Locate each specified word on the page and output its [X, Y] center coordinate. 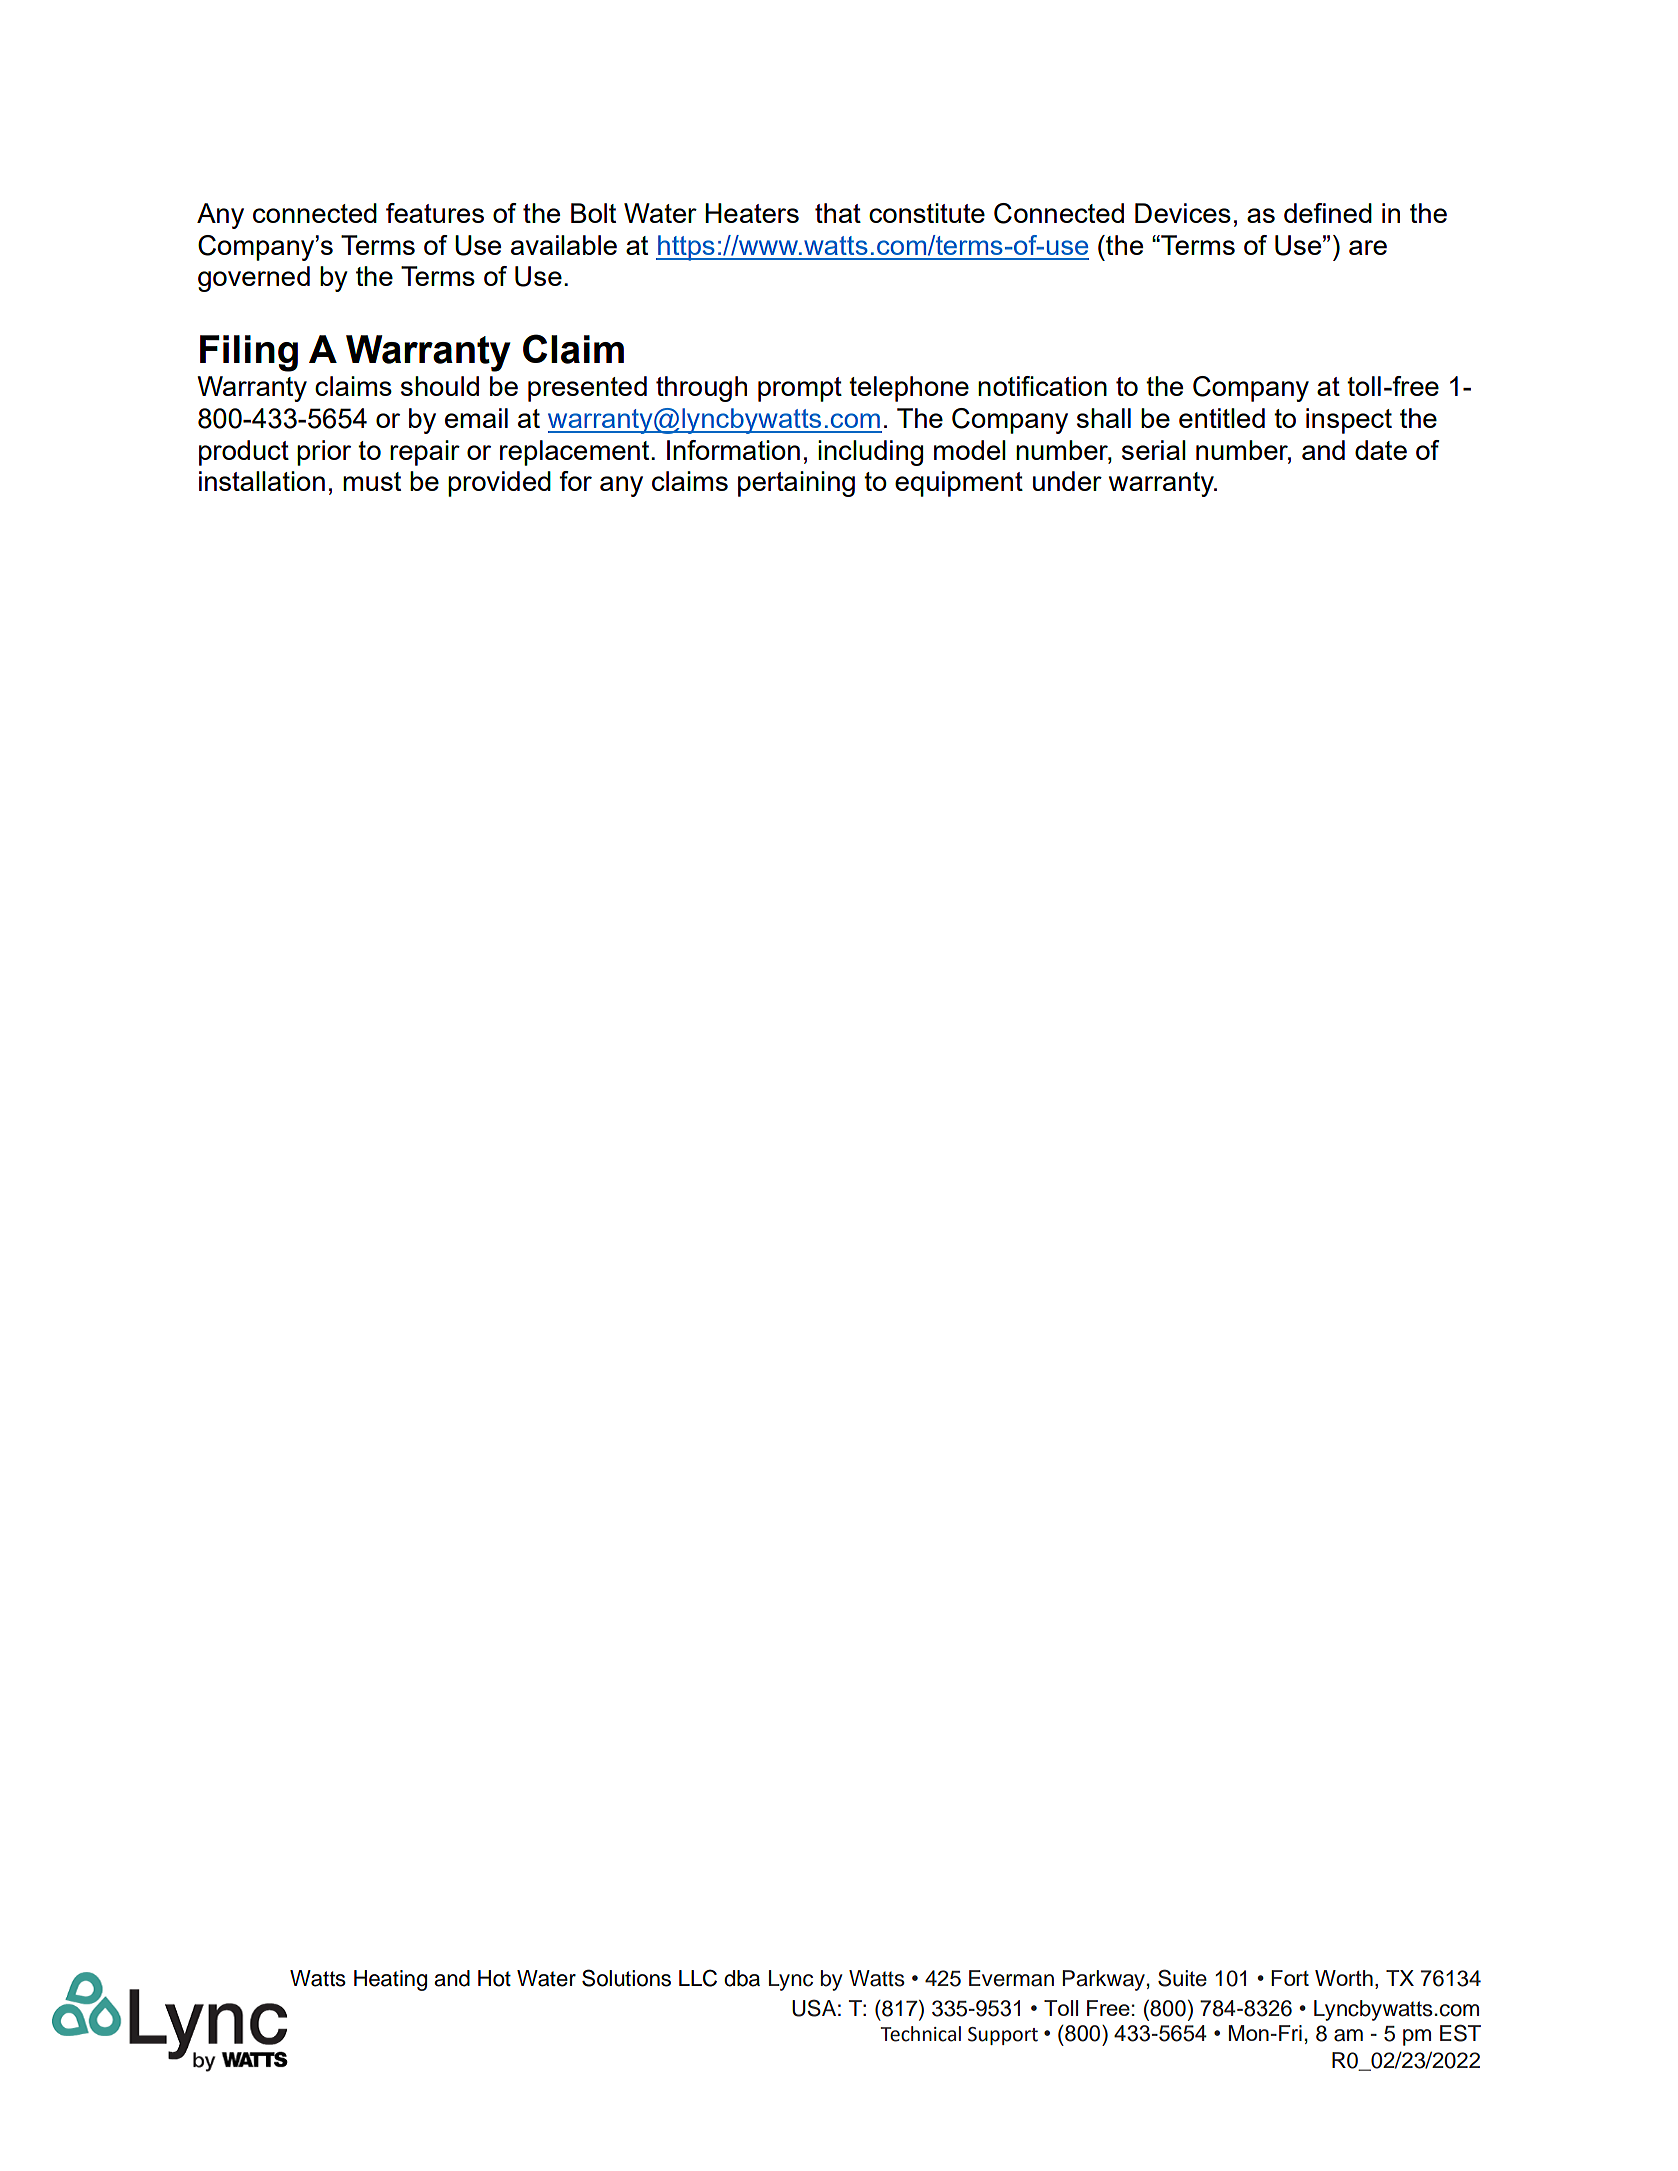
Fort [1290, 1978]
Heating [390, 1980]
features [435, 213]
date [1381, 450]
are [1368, 247]
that [838, 213]
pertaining [796, 484]
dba [742, 1978]
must [372, 481]
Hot [494, 1978]
